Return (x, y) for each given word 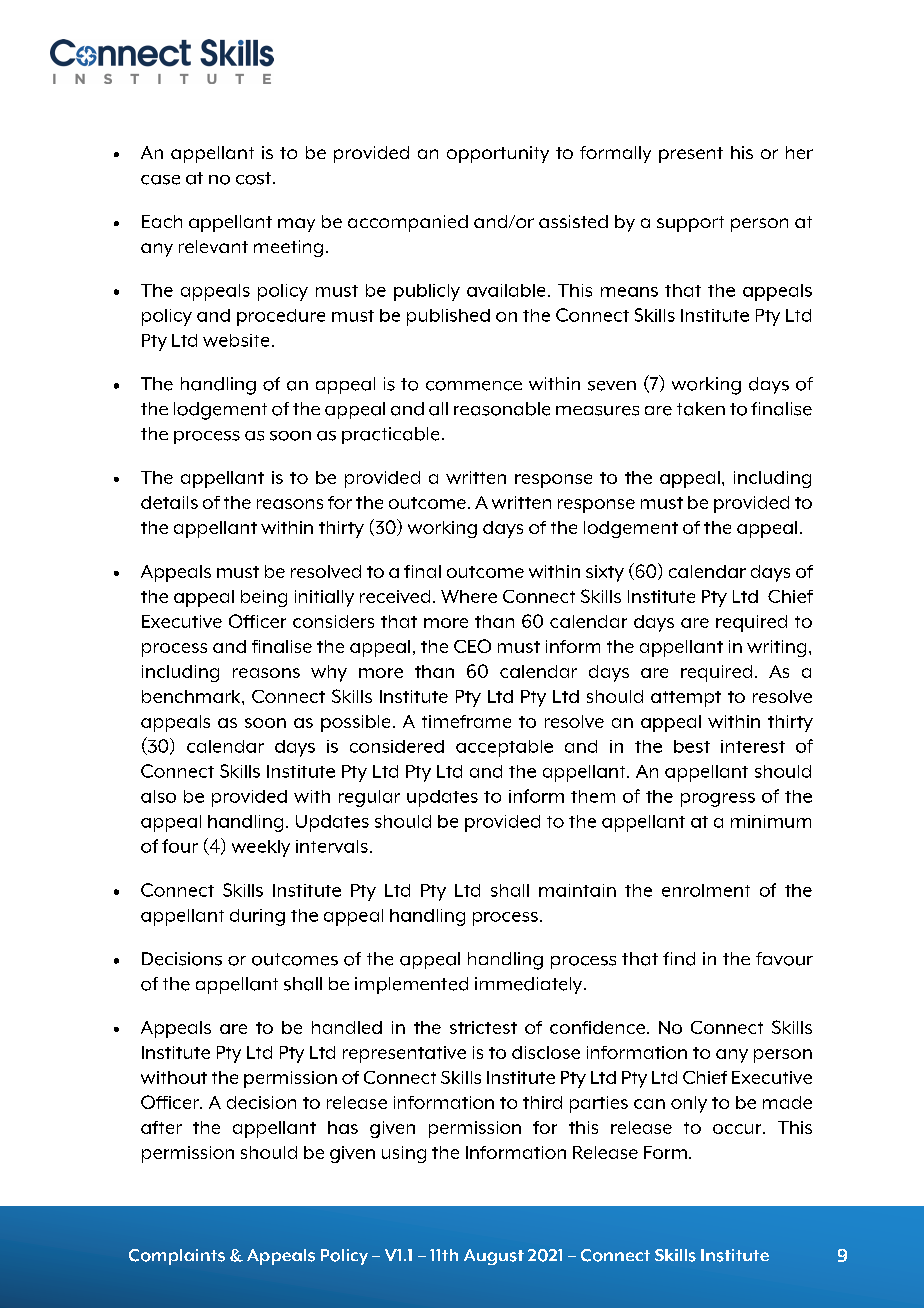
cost (255, 178)
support (690, 224)
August (494, 1257)
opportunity (498, 154)
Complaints (177, 1257)
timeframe (466, 721)
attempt (686, 699)
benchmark (192, 696)
